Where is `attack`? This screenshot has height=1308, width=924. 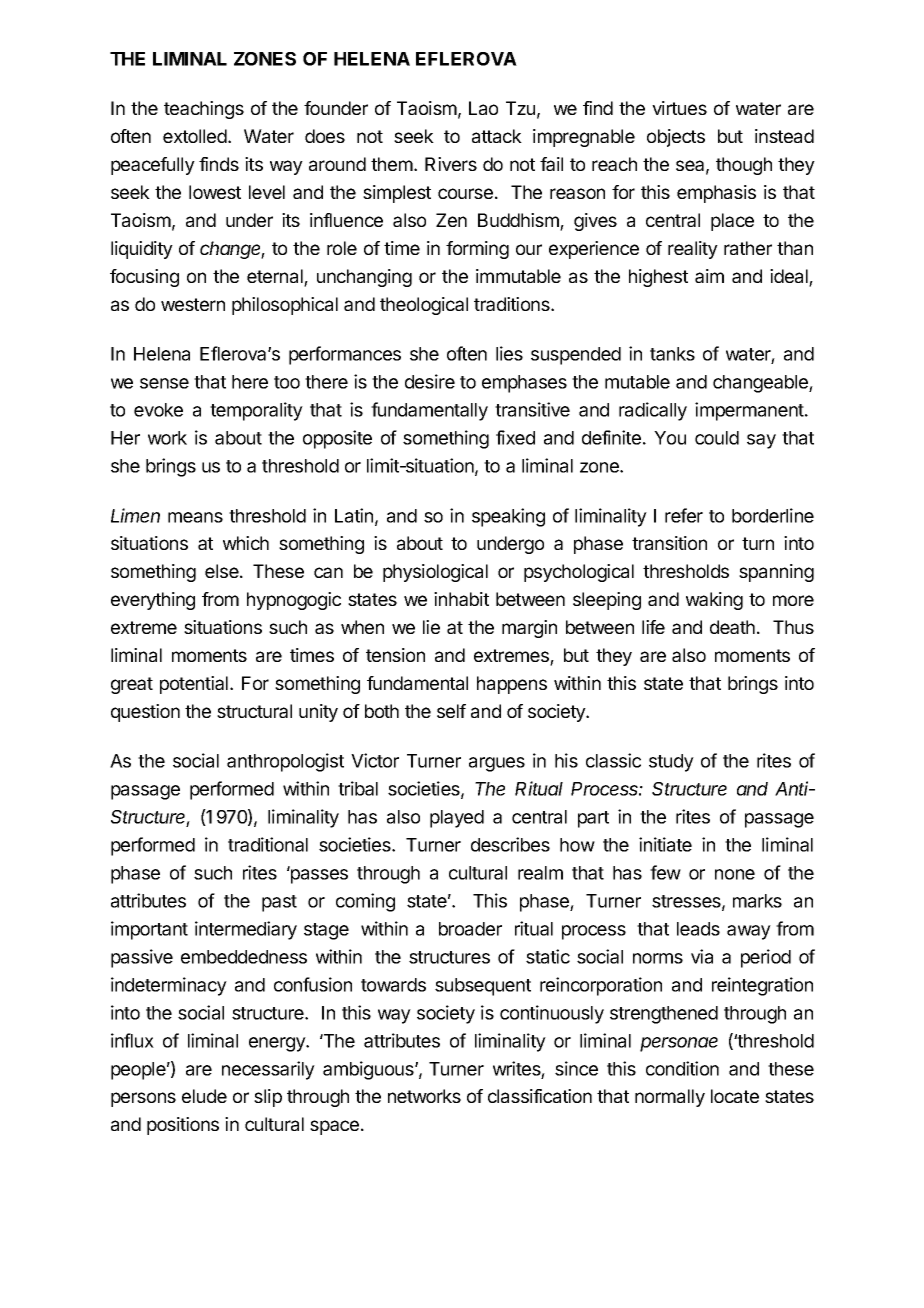
attack is located at coordinates (497, 136).
